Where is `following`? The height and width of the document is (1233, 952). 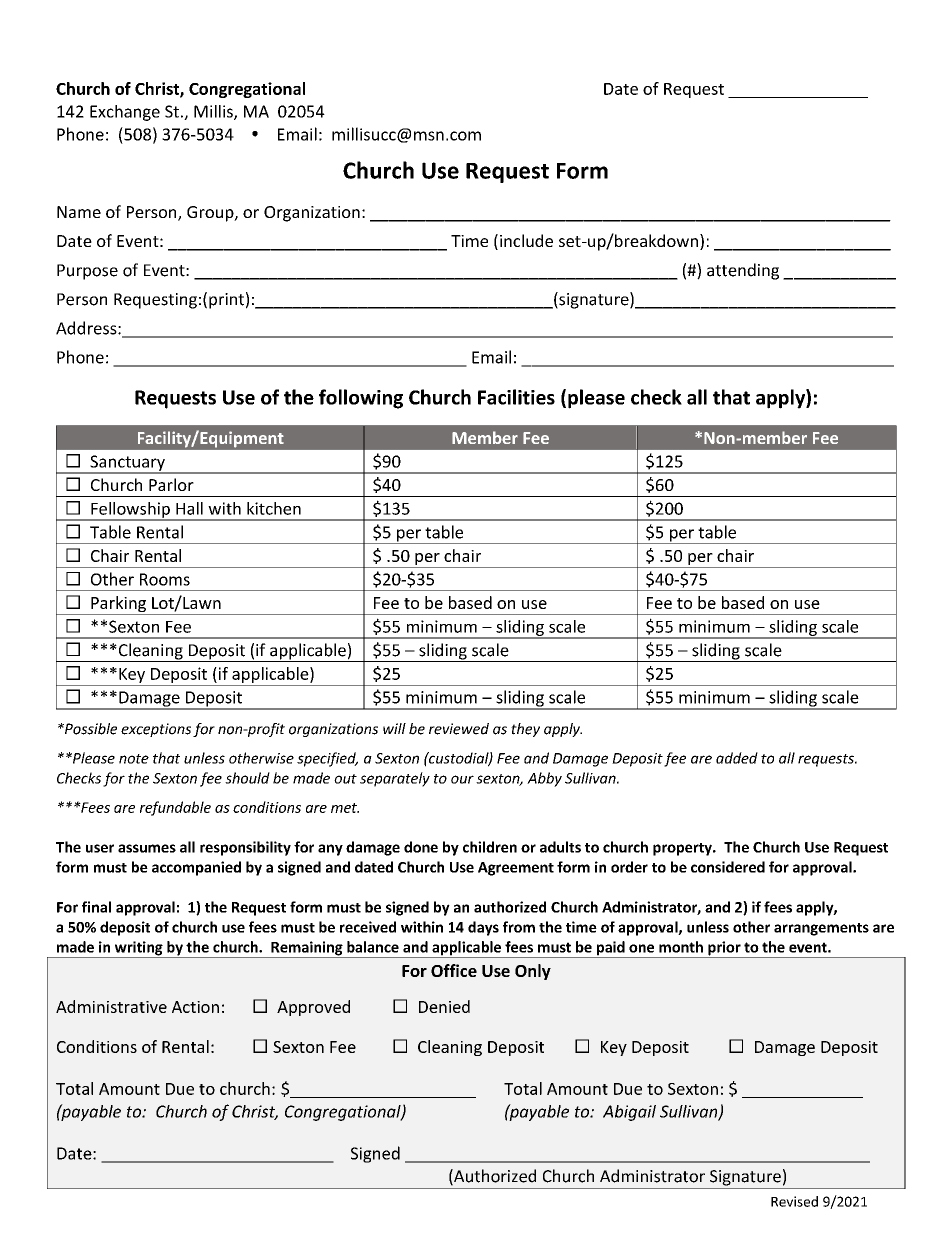 following is located at coordinates (361, 399).
